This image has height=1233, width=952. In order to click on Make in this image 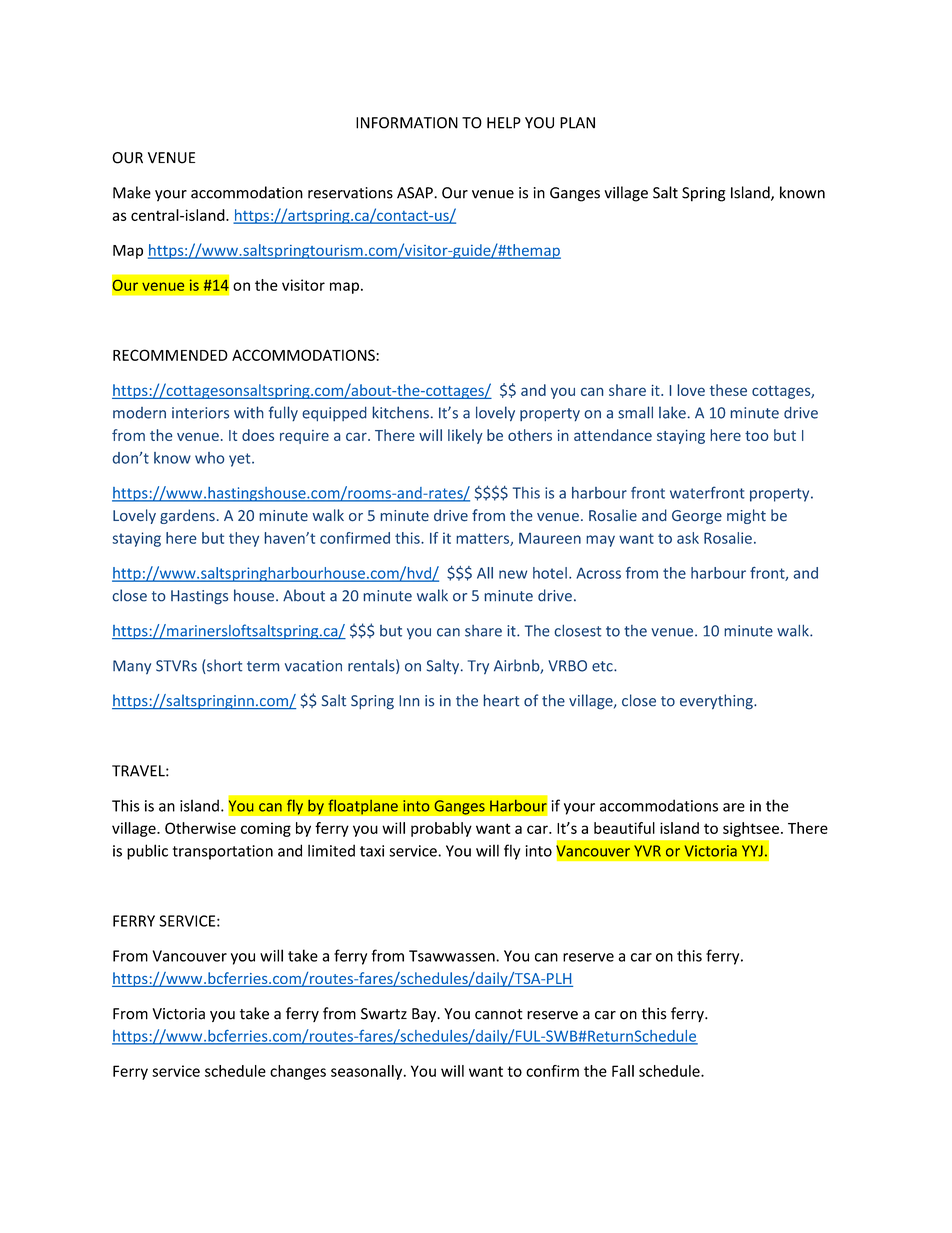, I will do `click(132, 192)`.
